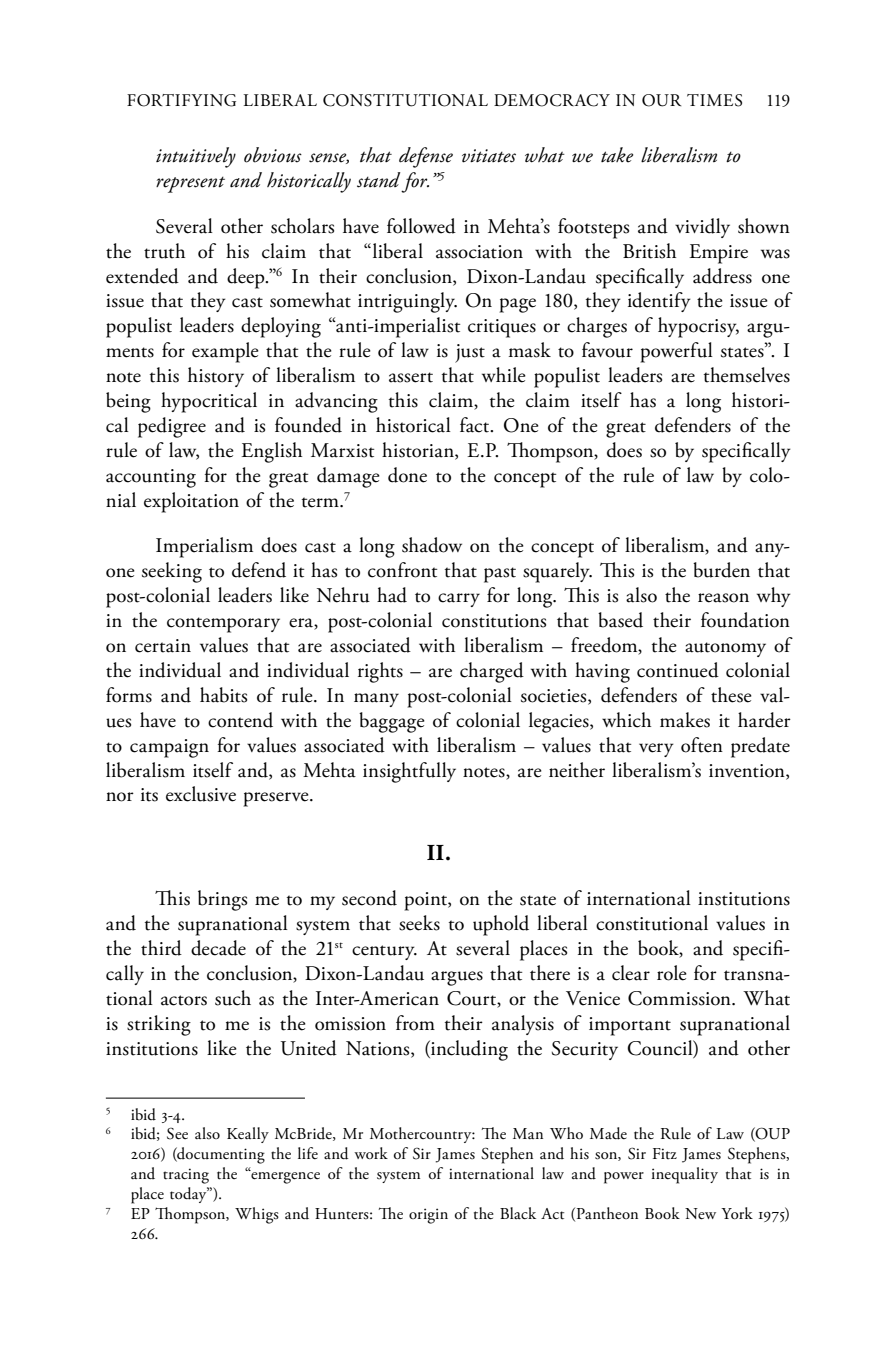 Image resolution: width=896 pixels, height=1345 pixels. I want to click on exclusive, so click(201, 794).
